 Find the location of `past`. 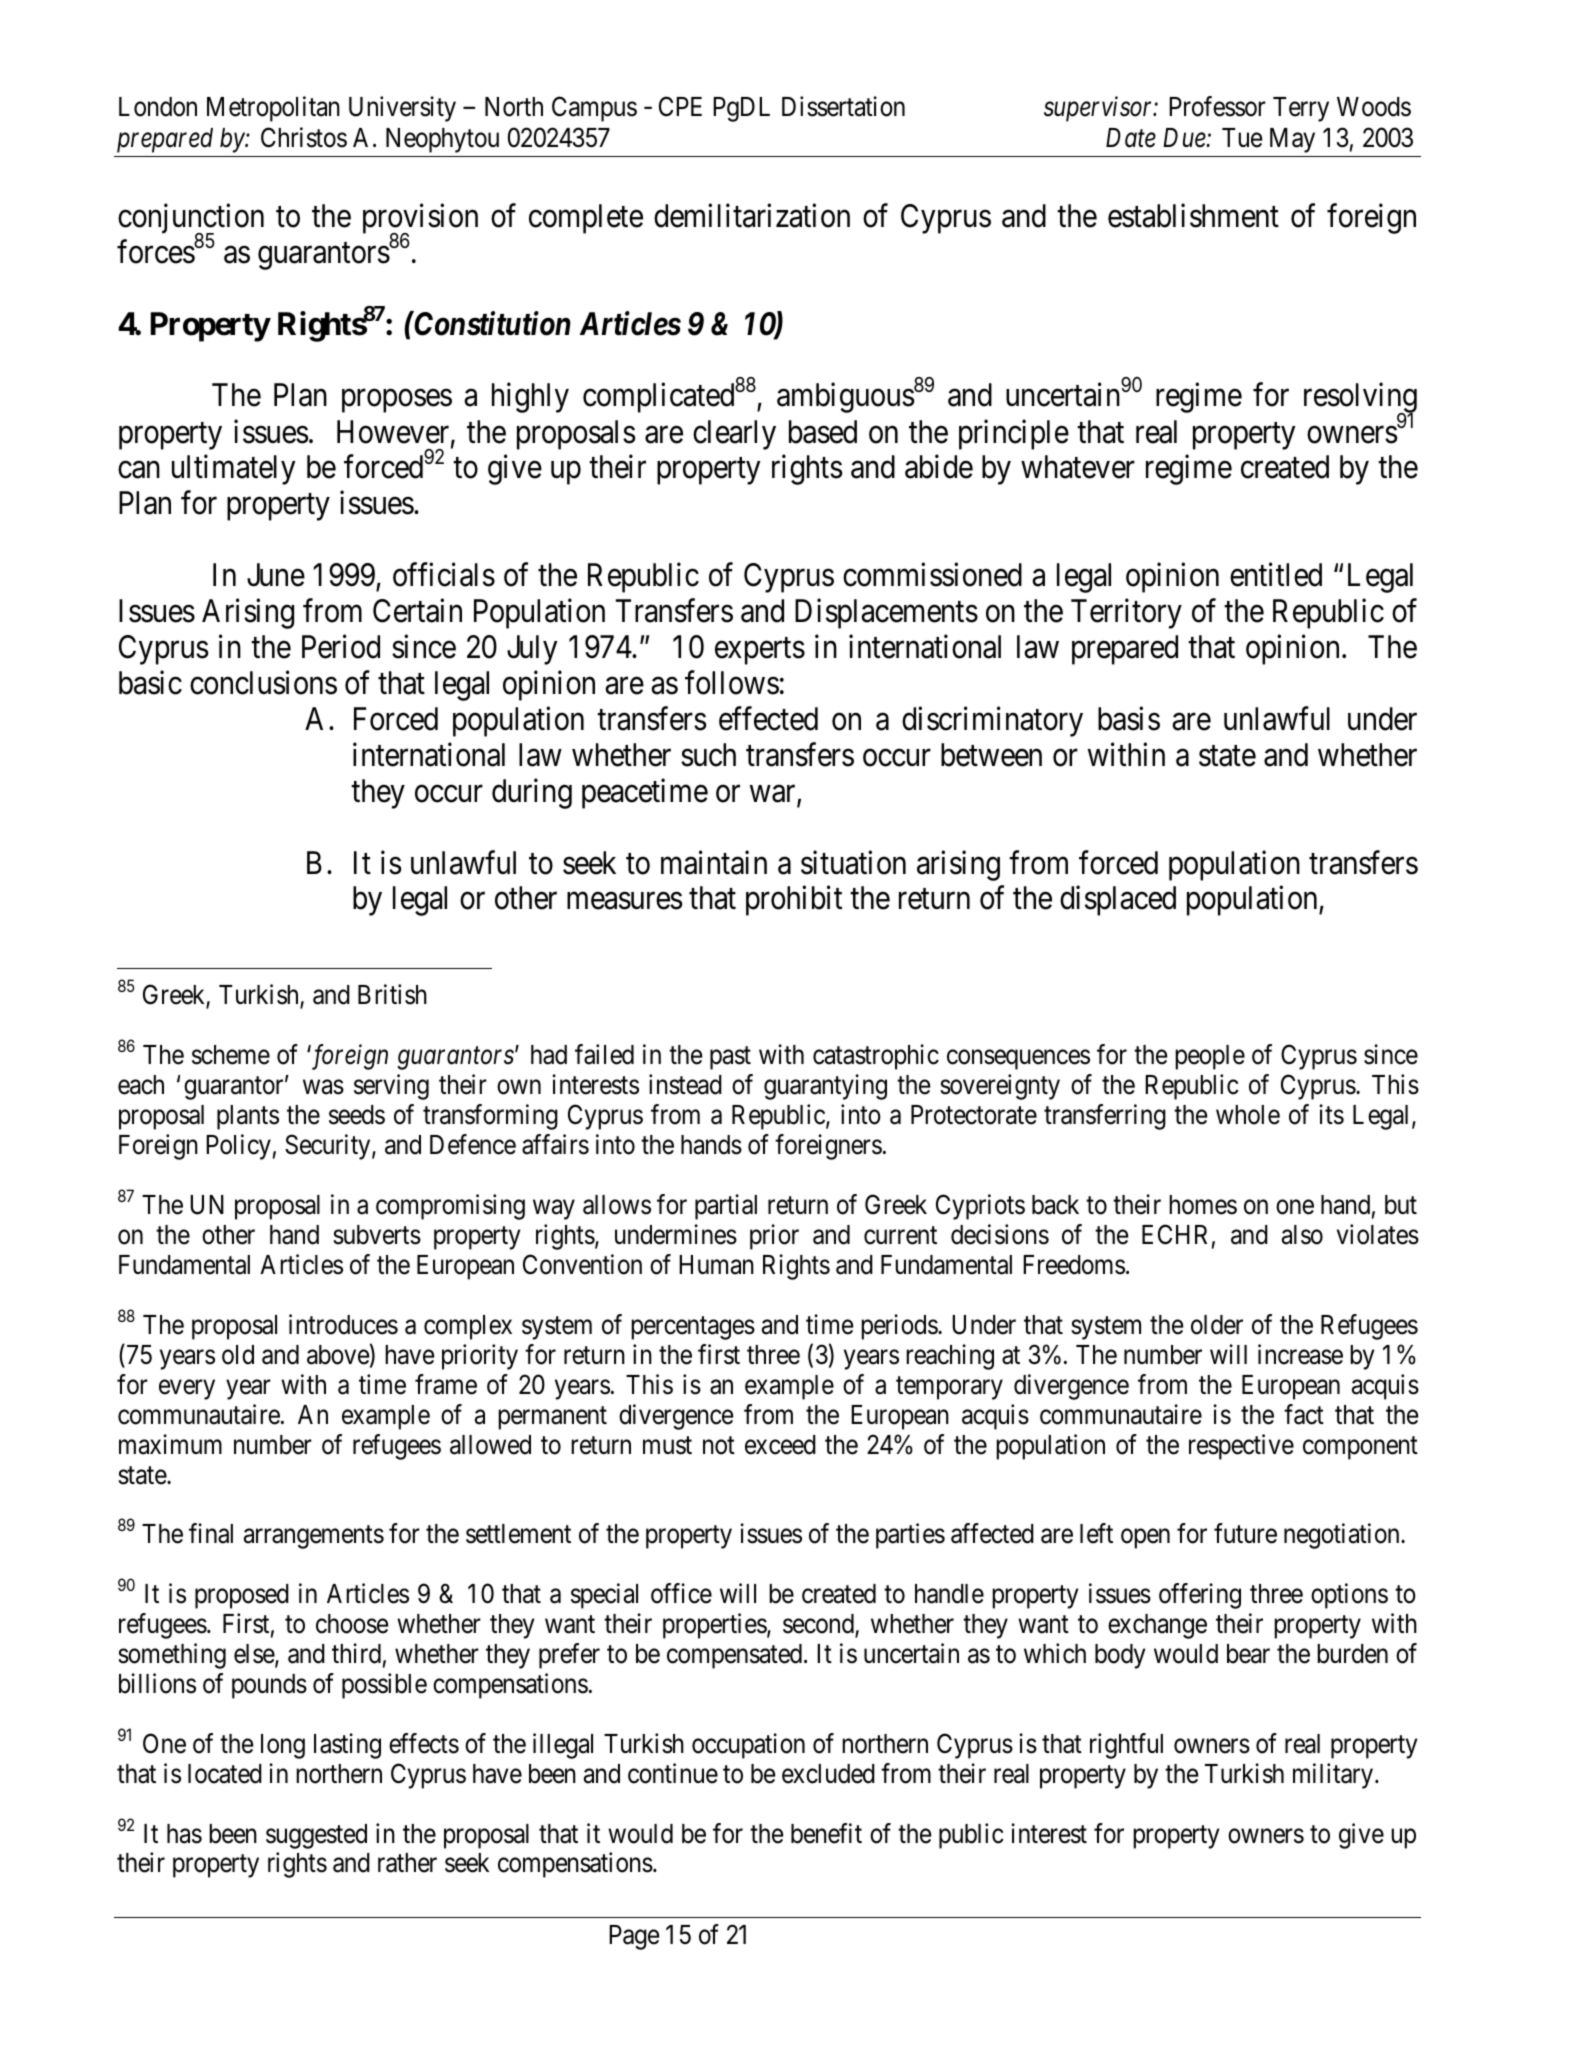

past is located at coordinates (730, 1058).
